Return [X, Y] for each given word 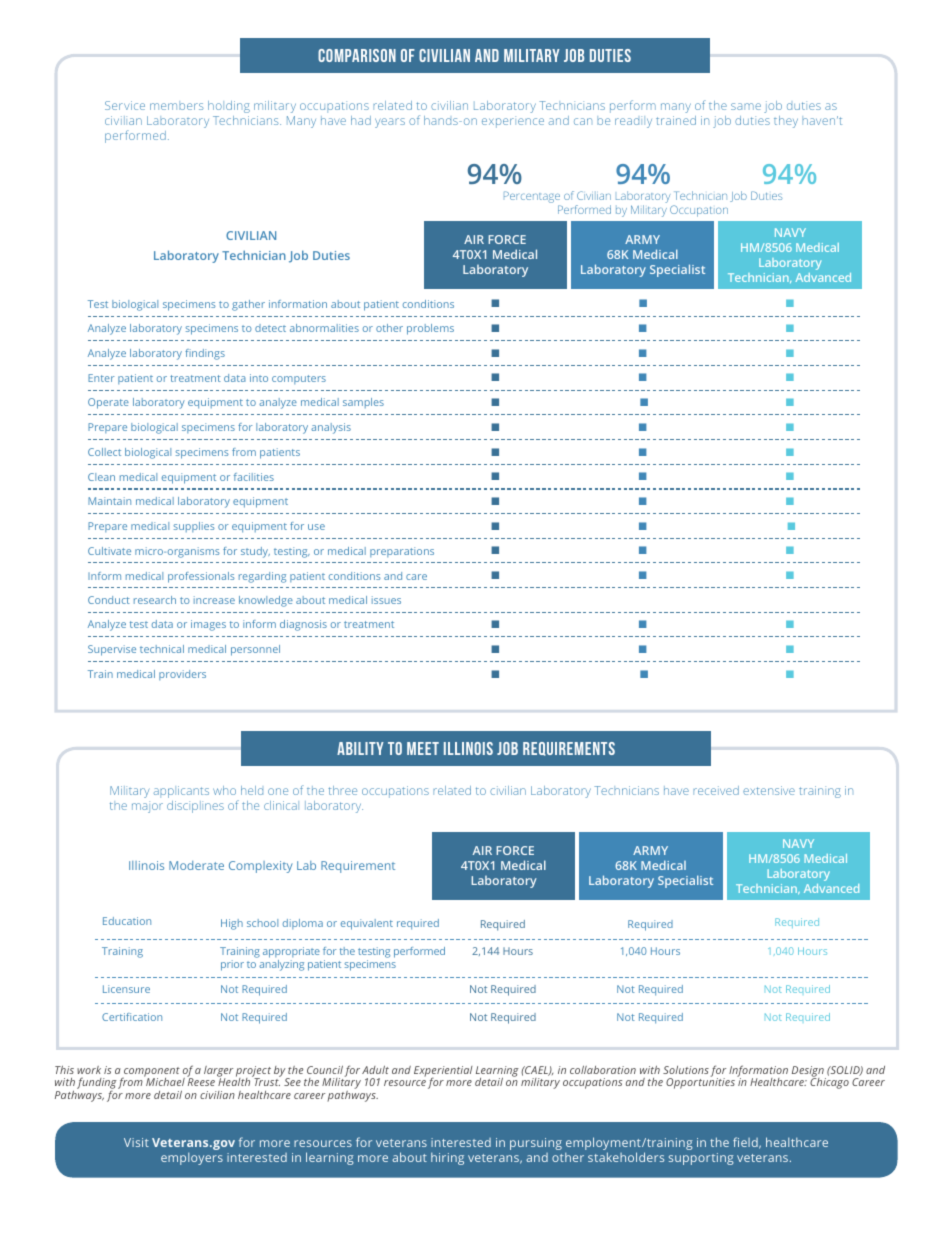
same [746, 106]
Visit [136, 1142]
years [390, 123]
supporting [701, 1159]
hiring [447, 1159]
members [177, 105]
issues [386, 600]
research [155, 600]
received [716, 790]
